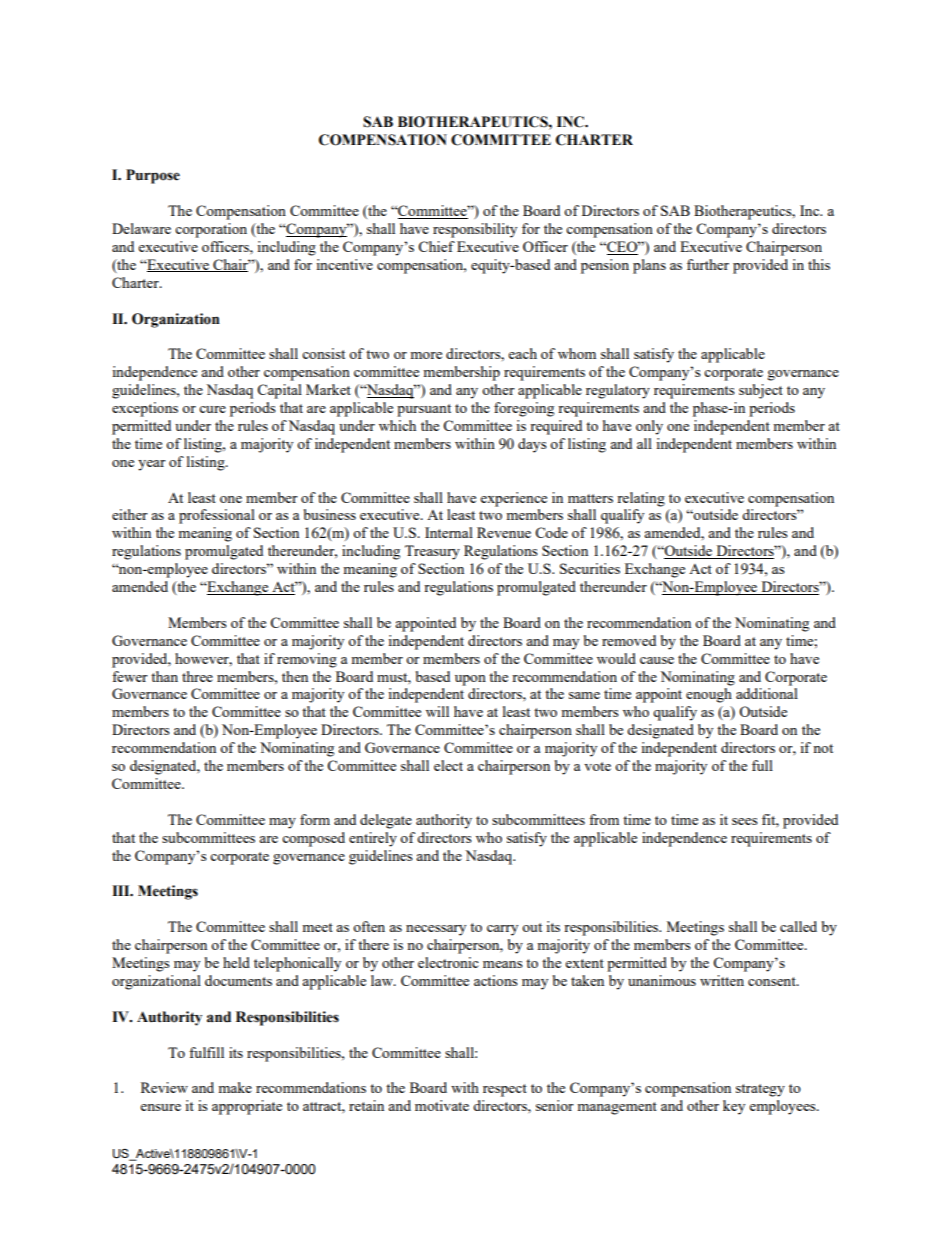  Describe the element at coordinates (470, 680) in the screenshot. I see `upon` at that location.
